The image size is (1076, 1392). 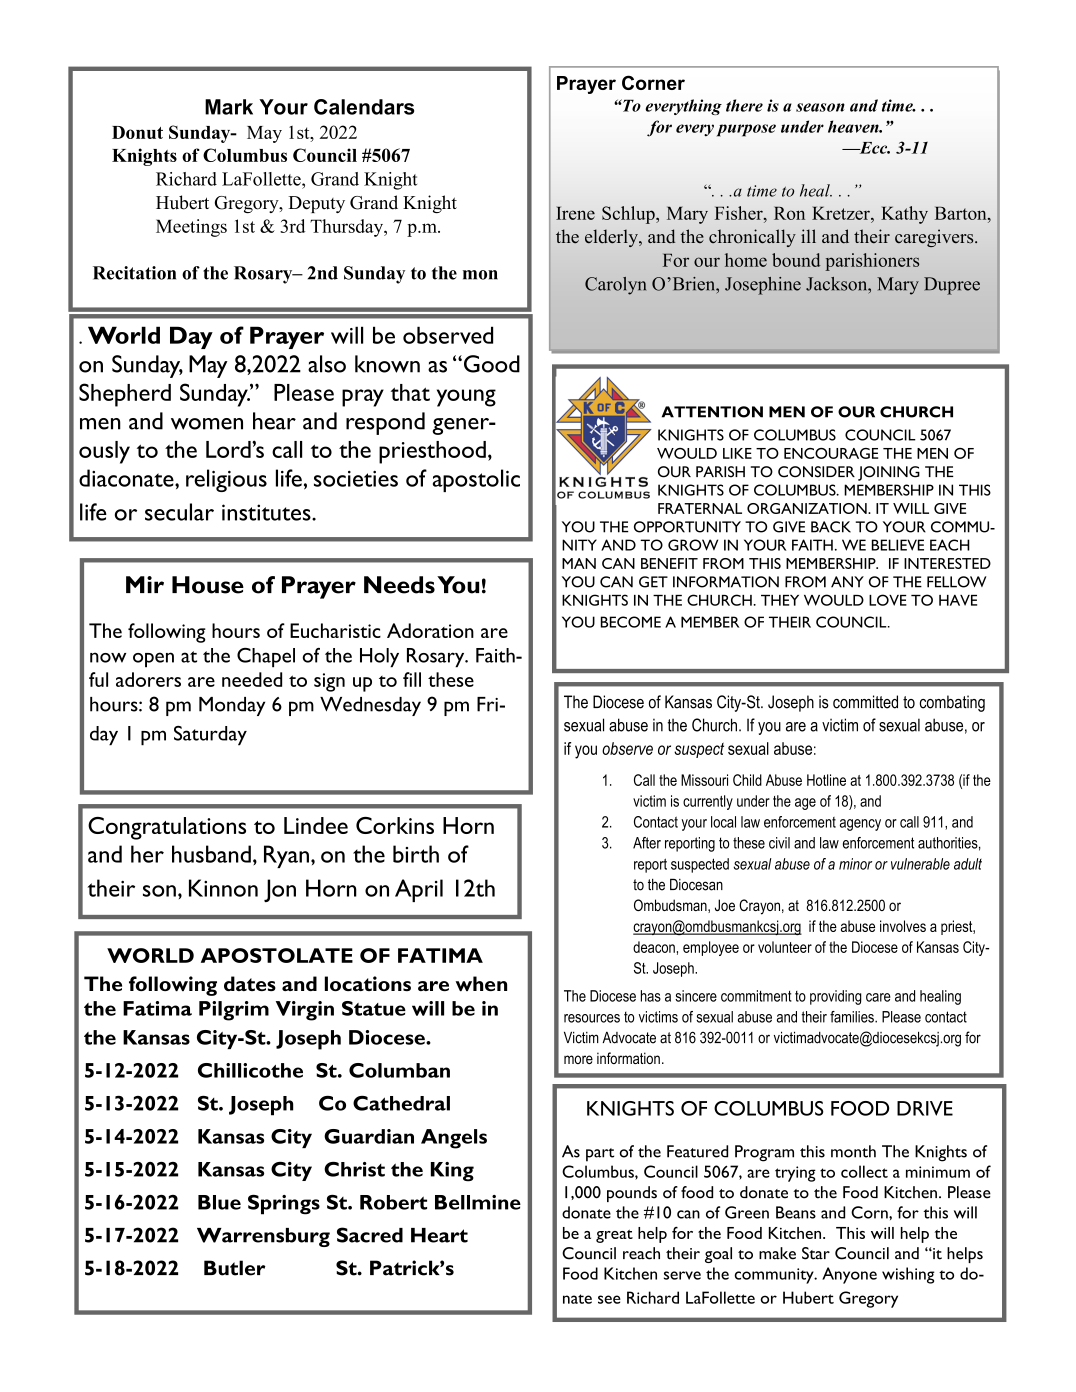 What do you see at coordinates (614, 1236) in the screenshot?
I see `great` at bounding box center [614, 1236].
